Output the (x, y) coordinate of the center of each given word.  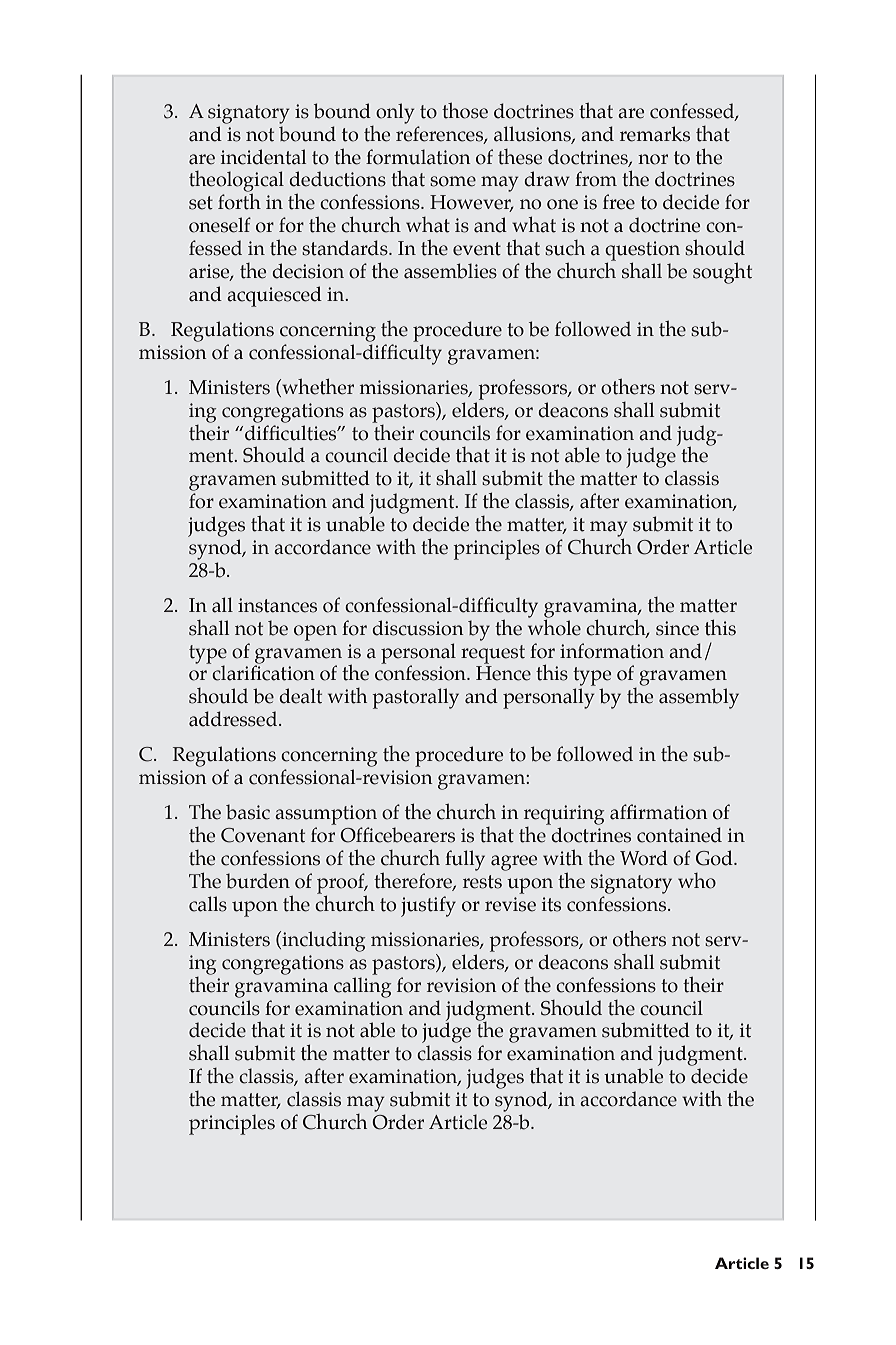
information (612, 651)
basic (248, 812)
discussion (418, 628)
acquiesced (274, 296)
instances (277, 605)
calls (208, 904)
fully (465, 860)
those (465, 110)
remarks (655, 134)
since (677, 628)
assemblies (450, 271)
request (493, 654)
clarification (263, 672)
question (642, 252)
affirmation (659, 812)
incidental (263, 157)
